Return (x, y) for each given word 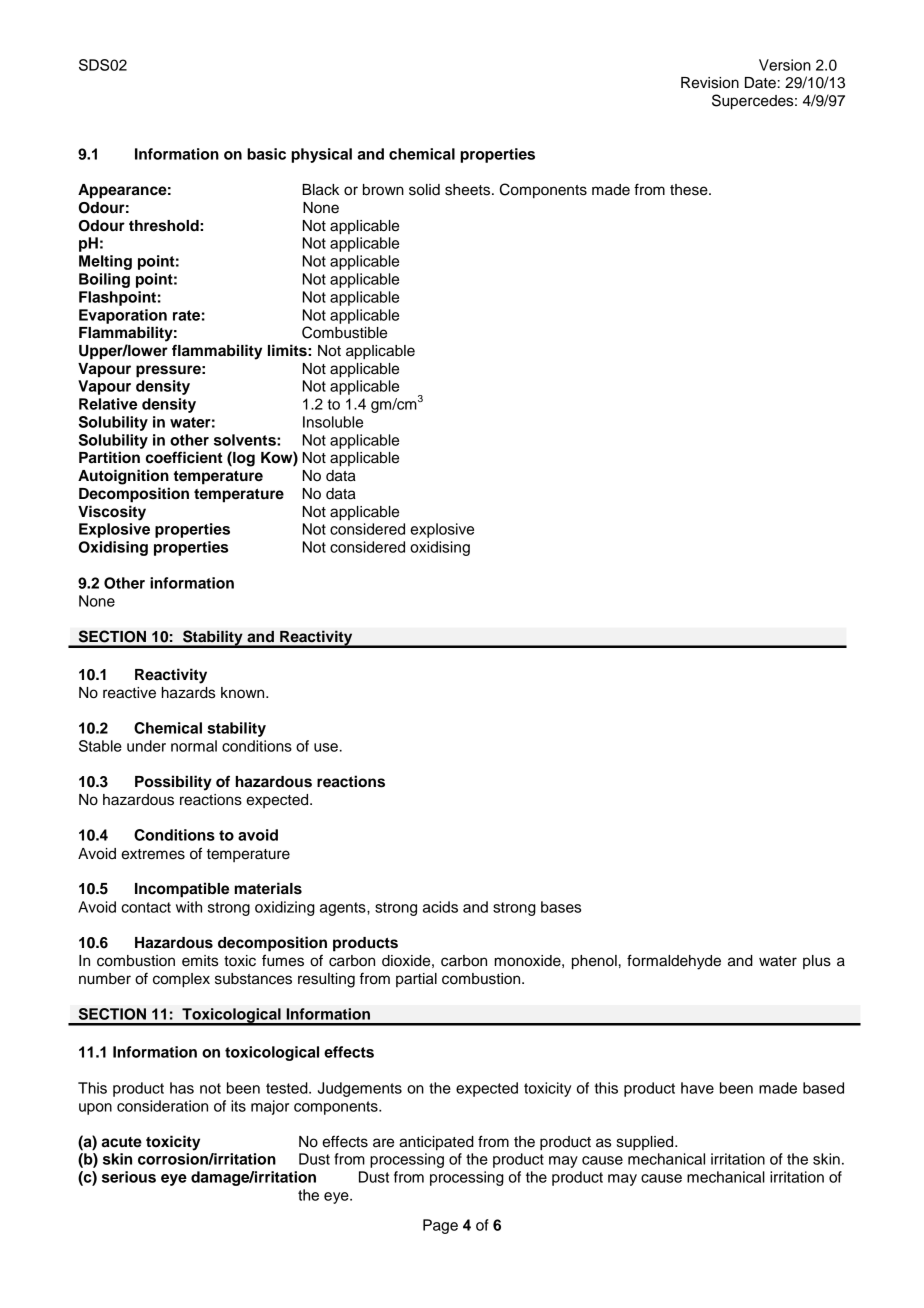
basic (266, 154)
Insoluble (333, 422)
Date (760, 83)
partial (416, 980)
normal (194, 746)
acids (440, 907)
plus (817, 962)
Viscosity (112, 513)
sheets (467, 190)
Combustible (344, 332)
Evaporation (123, 316)
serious (129, 1177)
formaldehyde (674, 962)
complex (181, 980)
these (690, 190)
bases (561, 907)
